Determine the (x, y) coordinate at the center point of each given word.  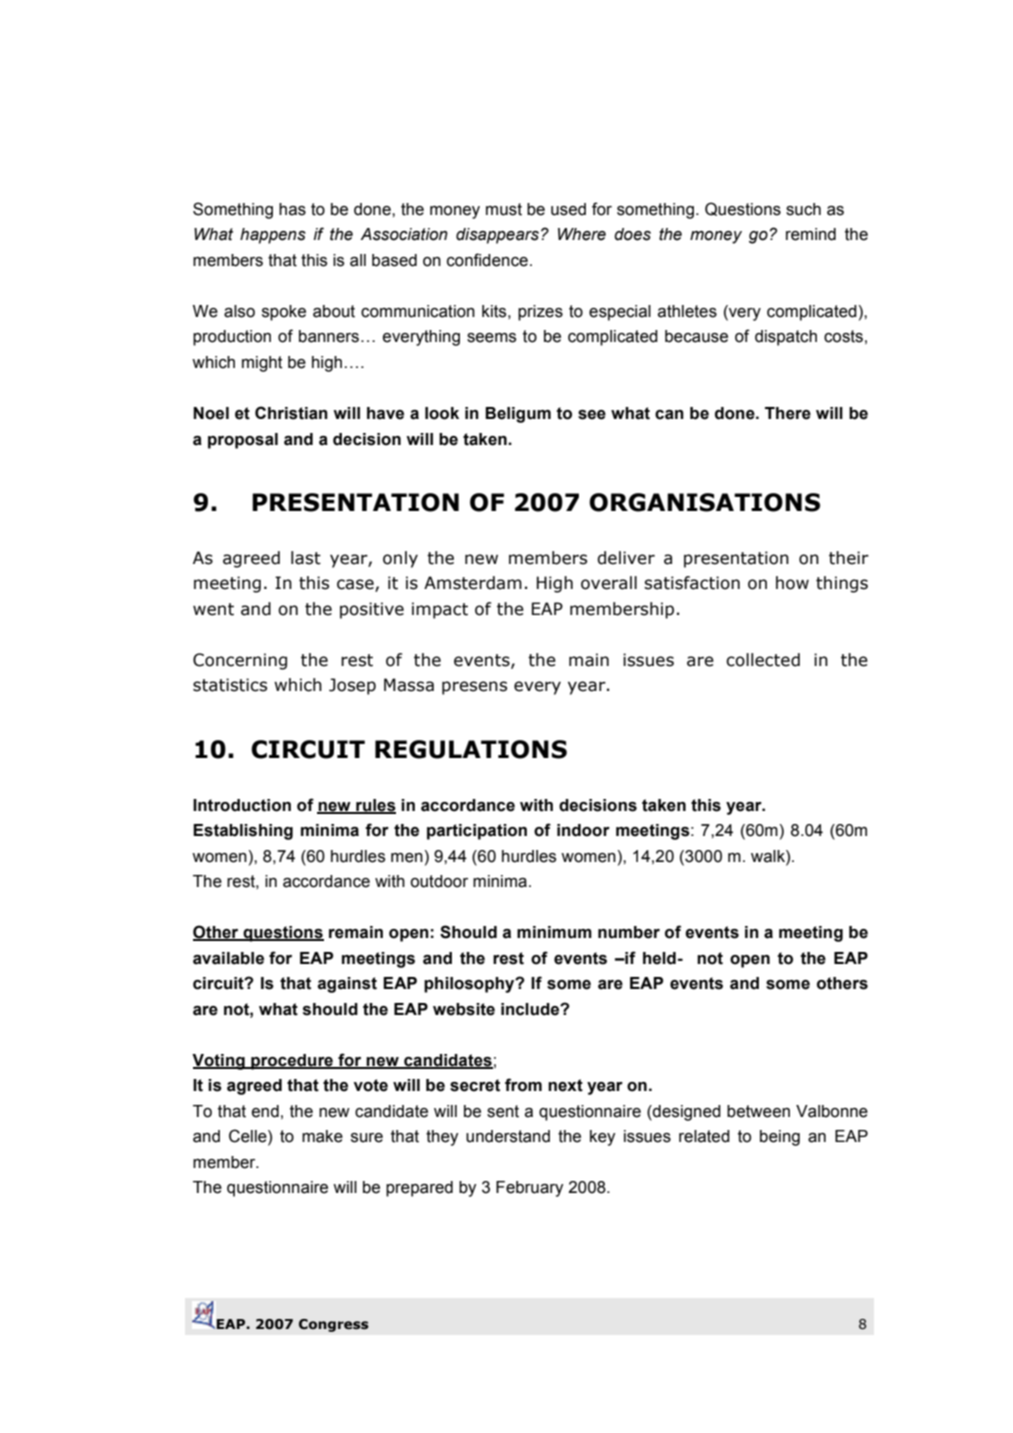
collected (763, 660)
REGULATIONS (471, 749)
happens (273, 236)
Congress (334, 1325)
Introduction (242, 805)
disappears (497, 236)
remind (811, 234)
